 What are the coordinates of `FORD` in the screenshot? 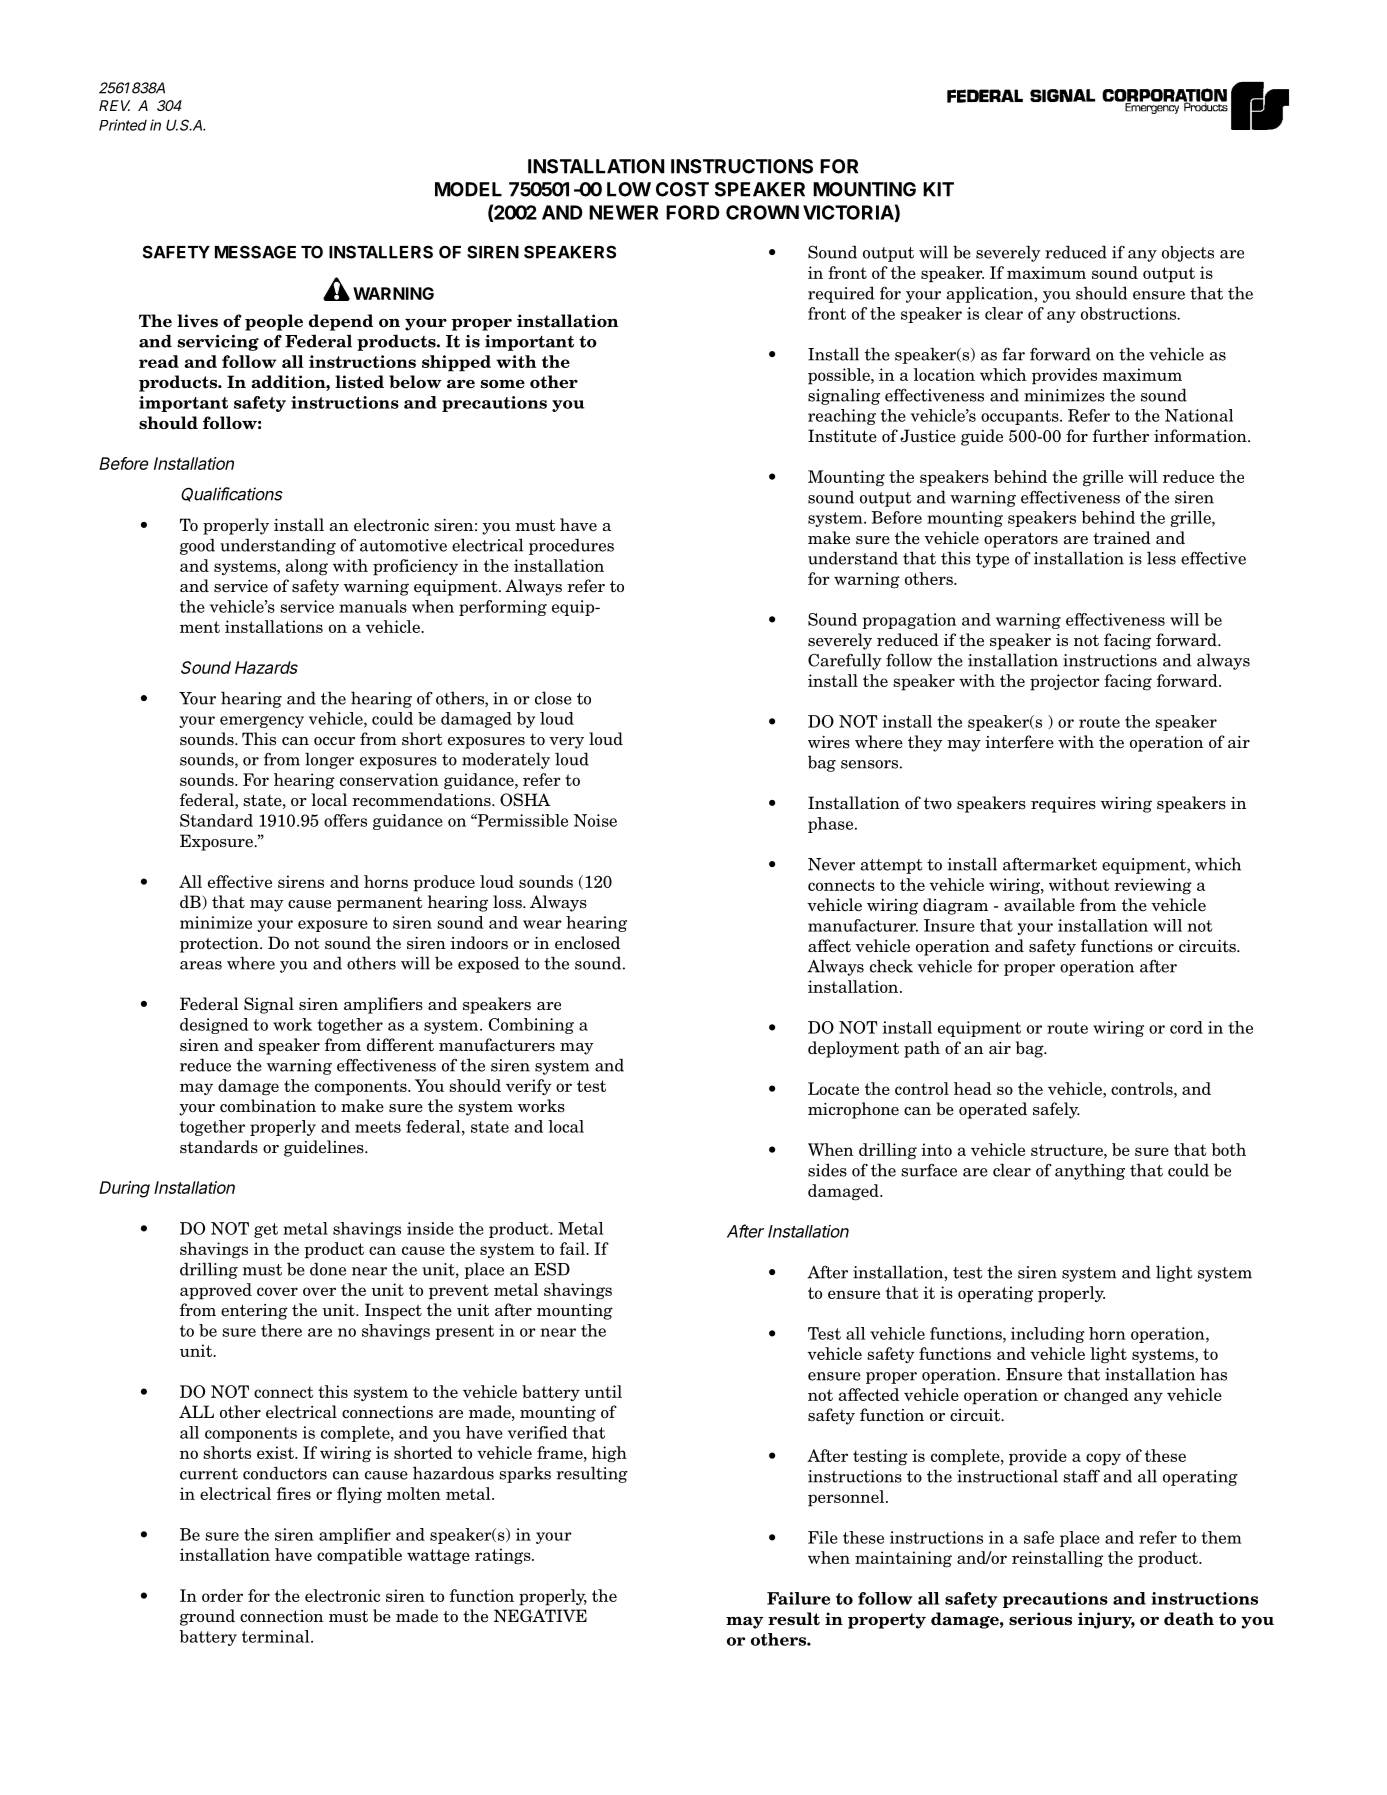 It's located at (693, 212).
